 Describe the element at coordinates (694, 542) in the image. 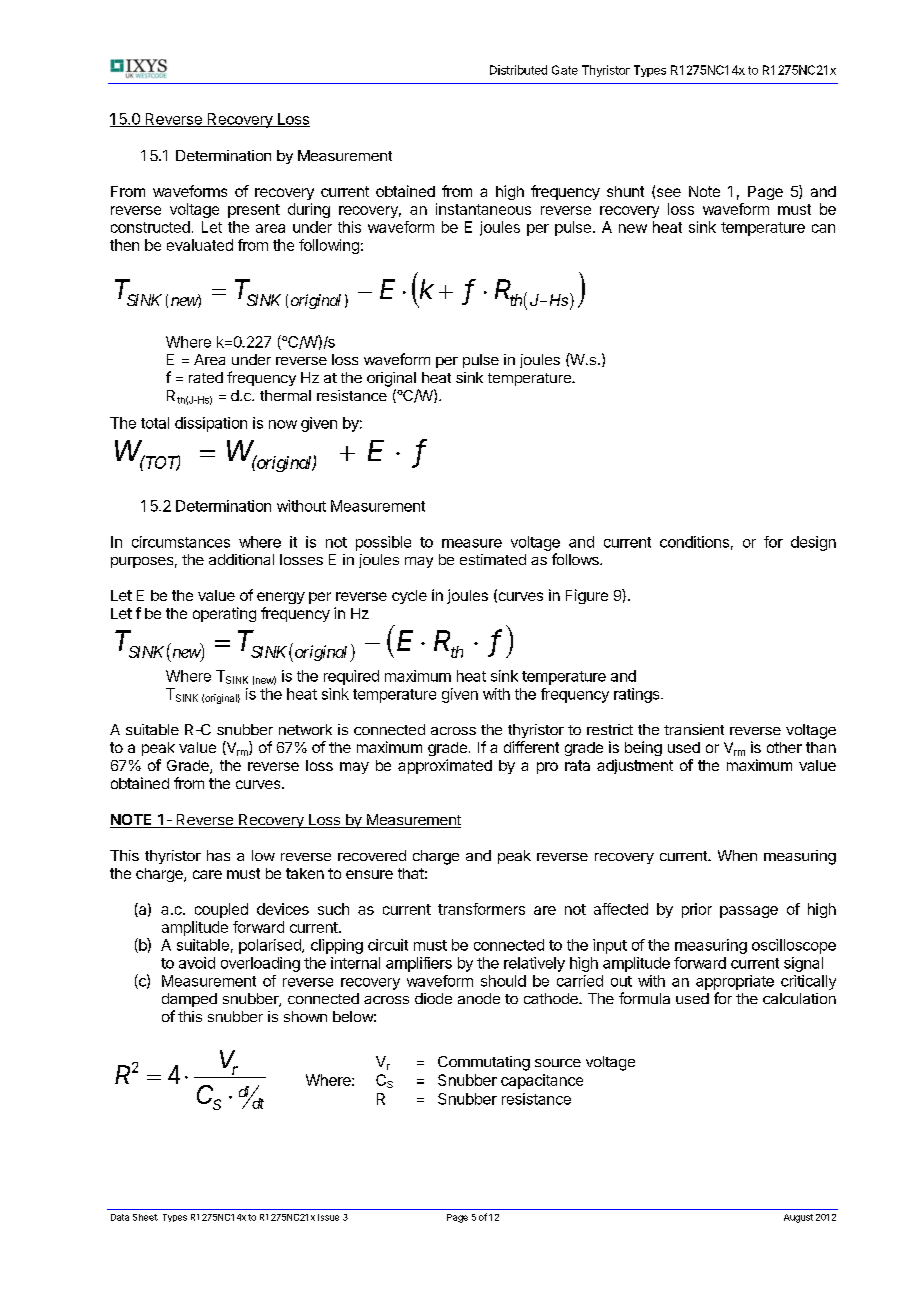

I see `conditions` at that location.
